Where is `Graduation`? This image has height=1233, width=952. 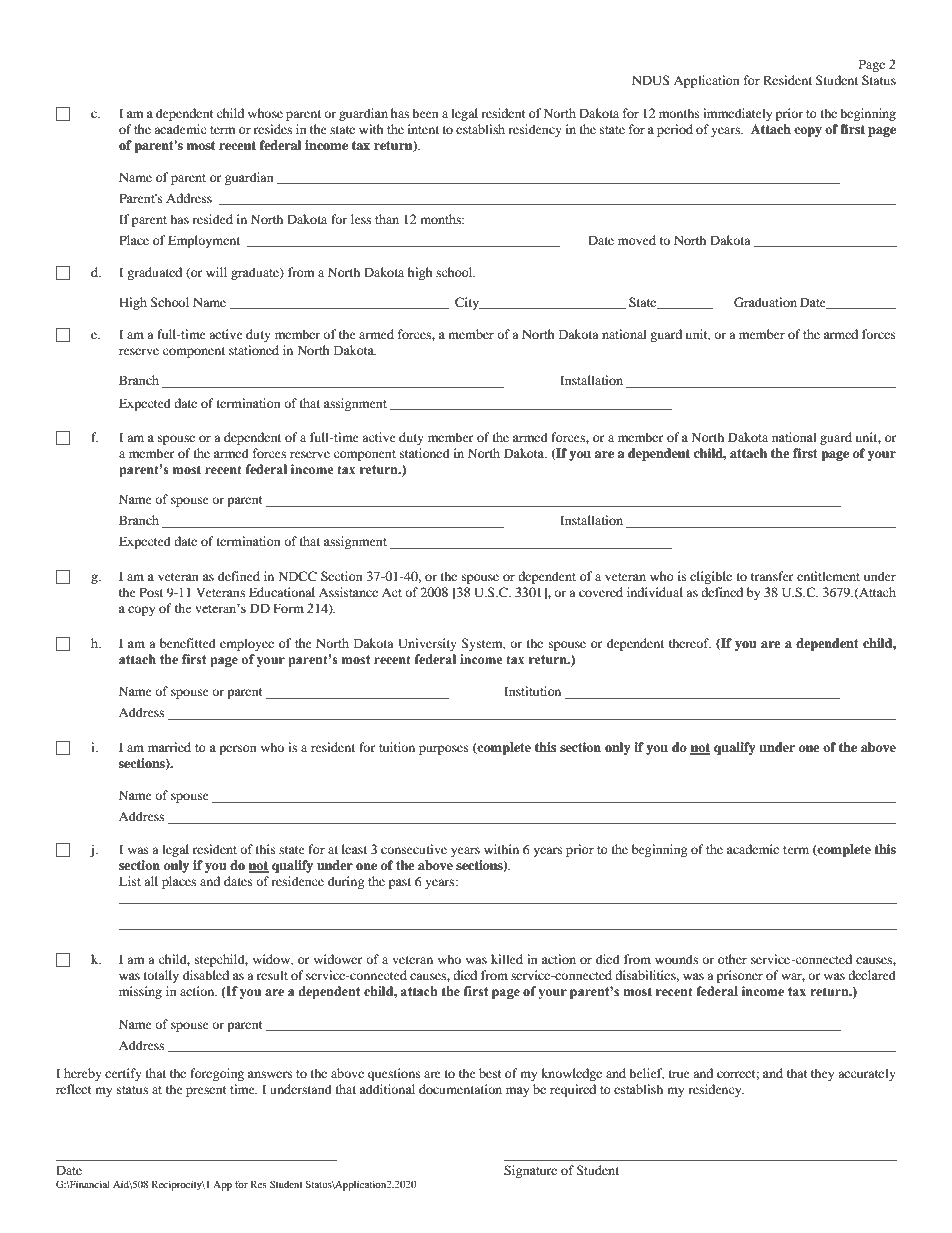
Graduation is located at coordinates (765, 302).
